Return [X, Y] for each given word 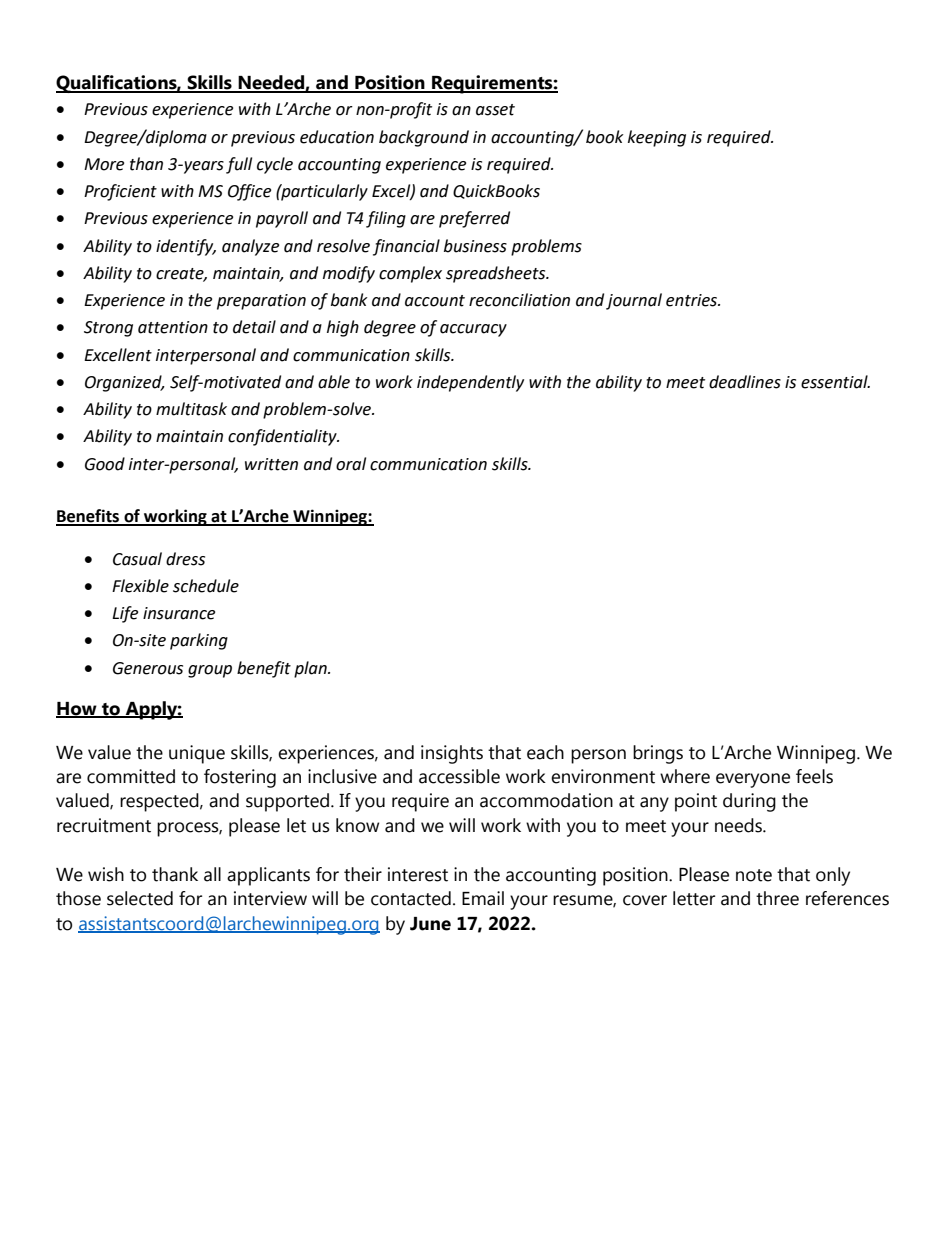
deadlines [745, 382]
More [104, 164]
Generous [148, 668]
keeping [657, 138]
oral [351, 464]
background [424, 138]
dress [185, 559]
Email [483, 898]
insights [452, 754]
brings [658, 754]
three [777, 898]
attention [173, 327]
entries [693, 300]
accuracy [473, 330]
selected [140, 898]
